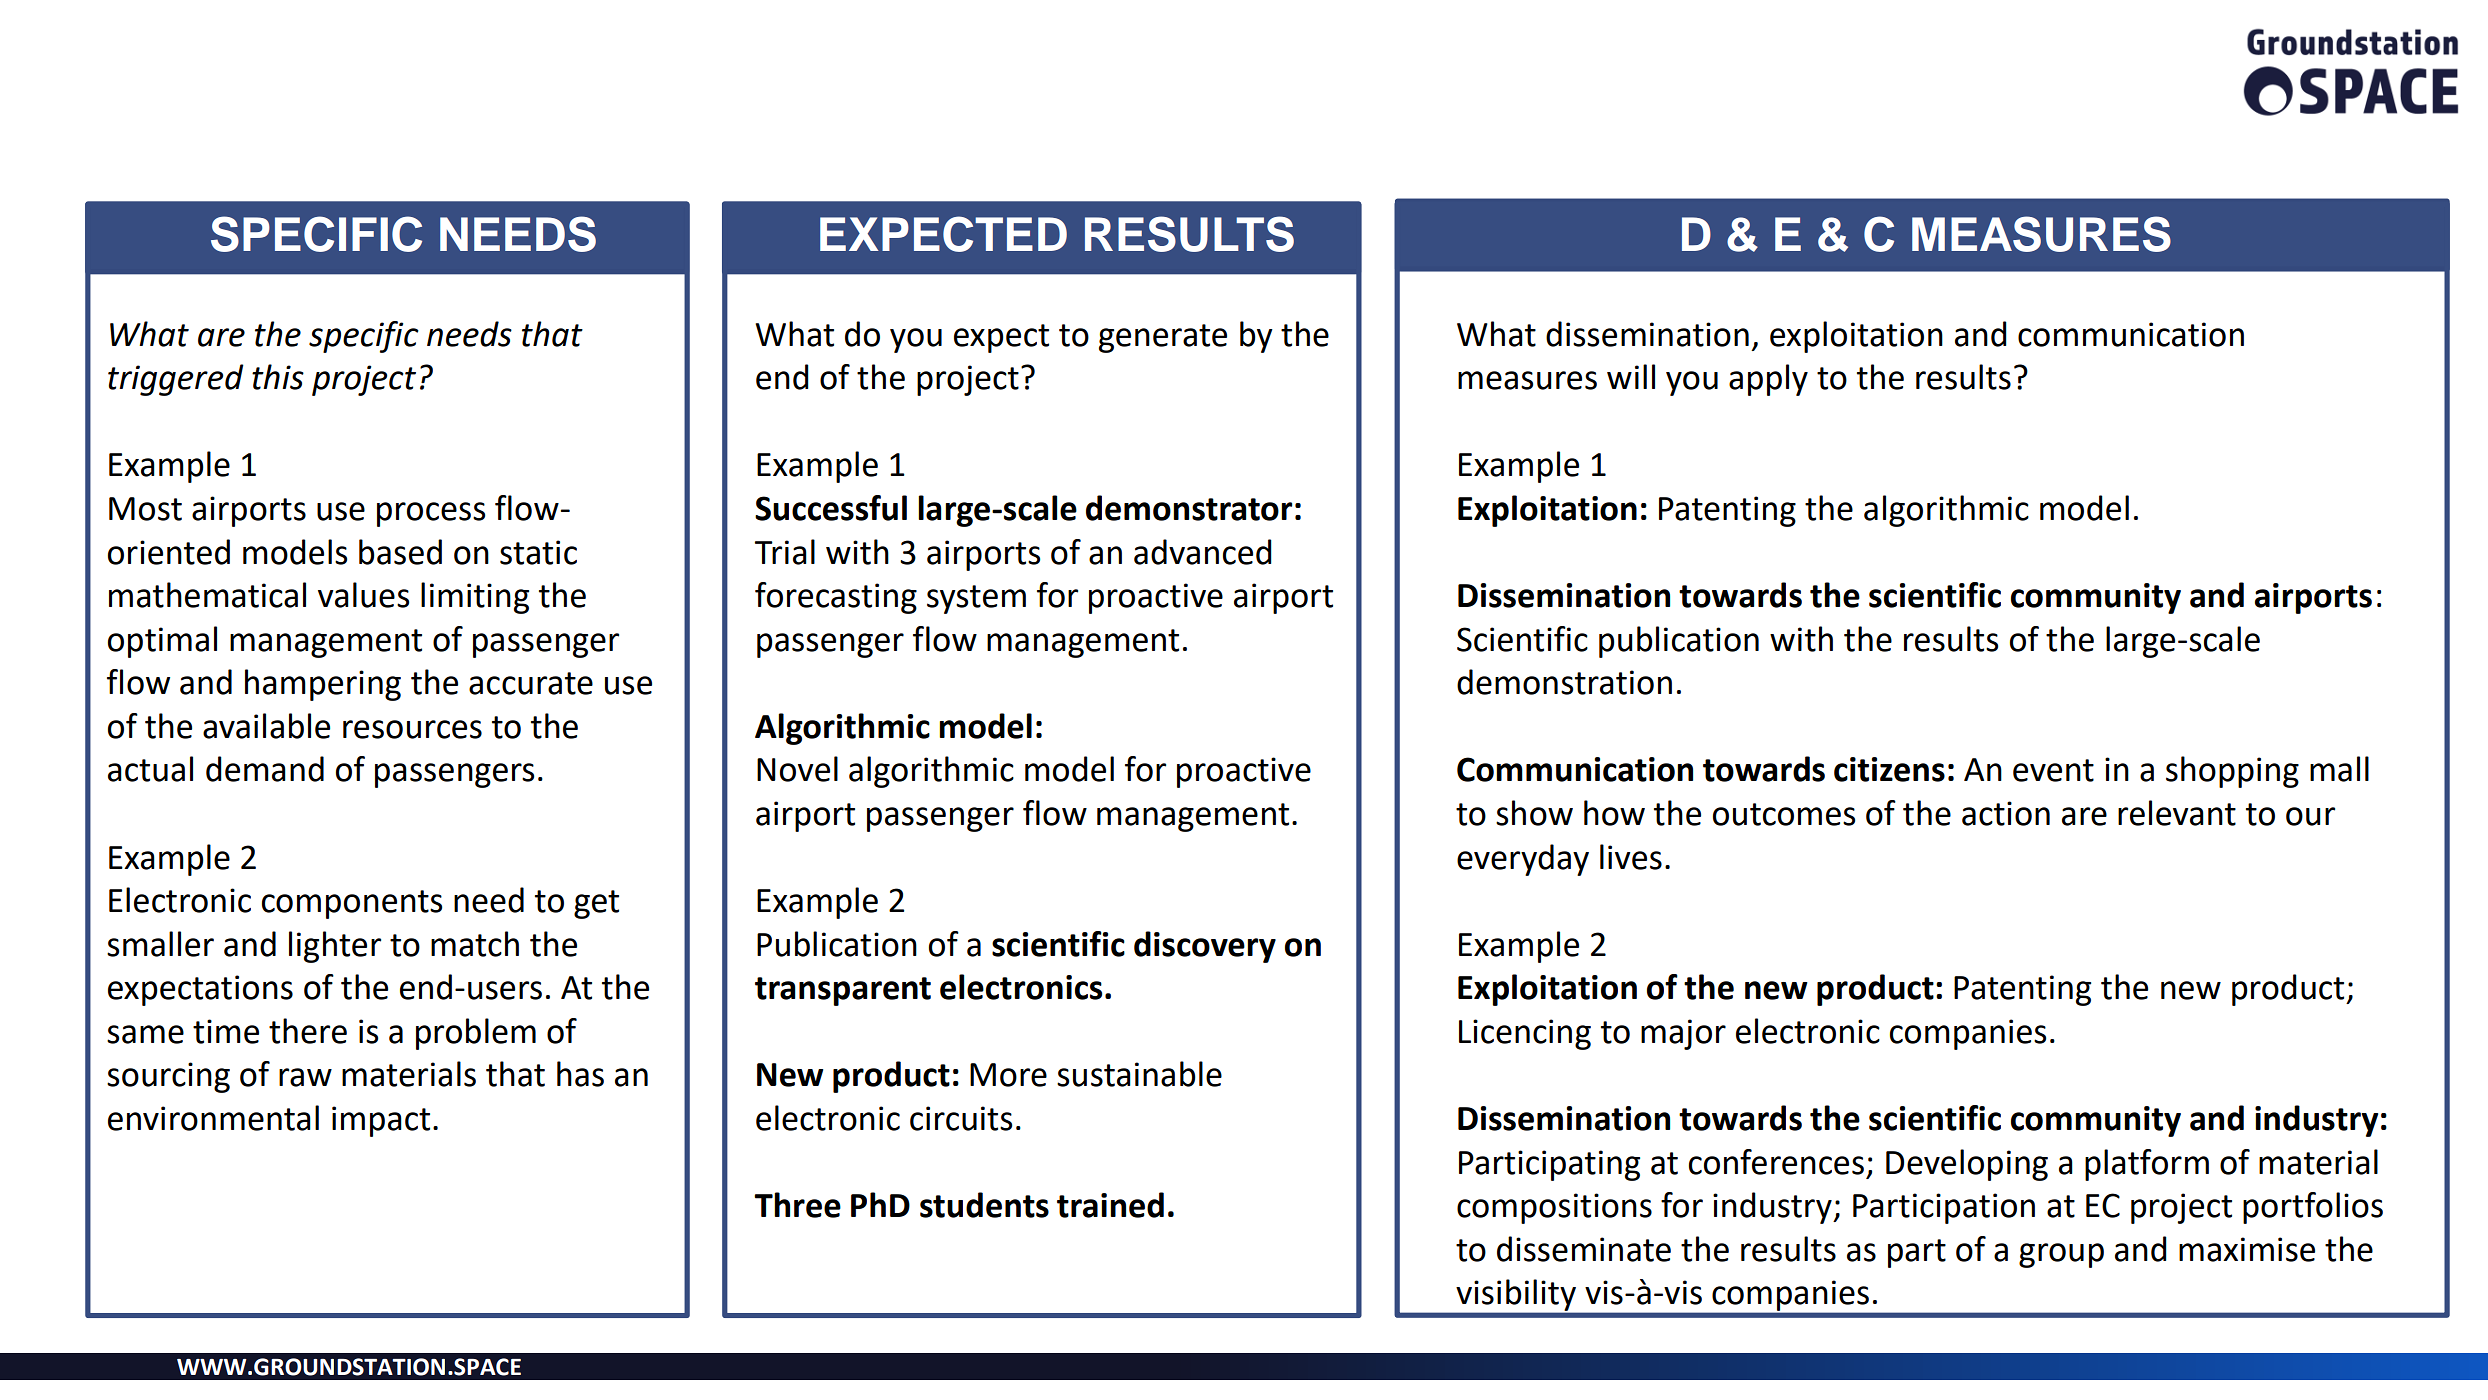 The height and width of the image is (1400, 2488). Describe the element at coordinates (1534, 813) in the image. I see `show` at that location.
